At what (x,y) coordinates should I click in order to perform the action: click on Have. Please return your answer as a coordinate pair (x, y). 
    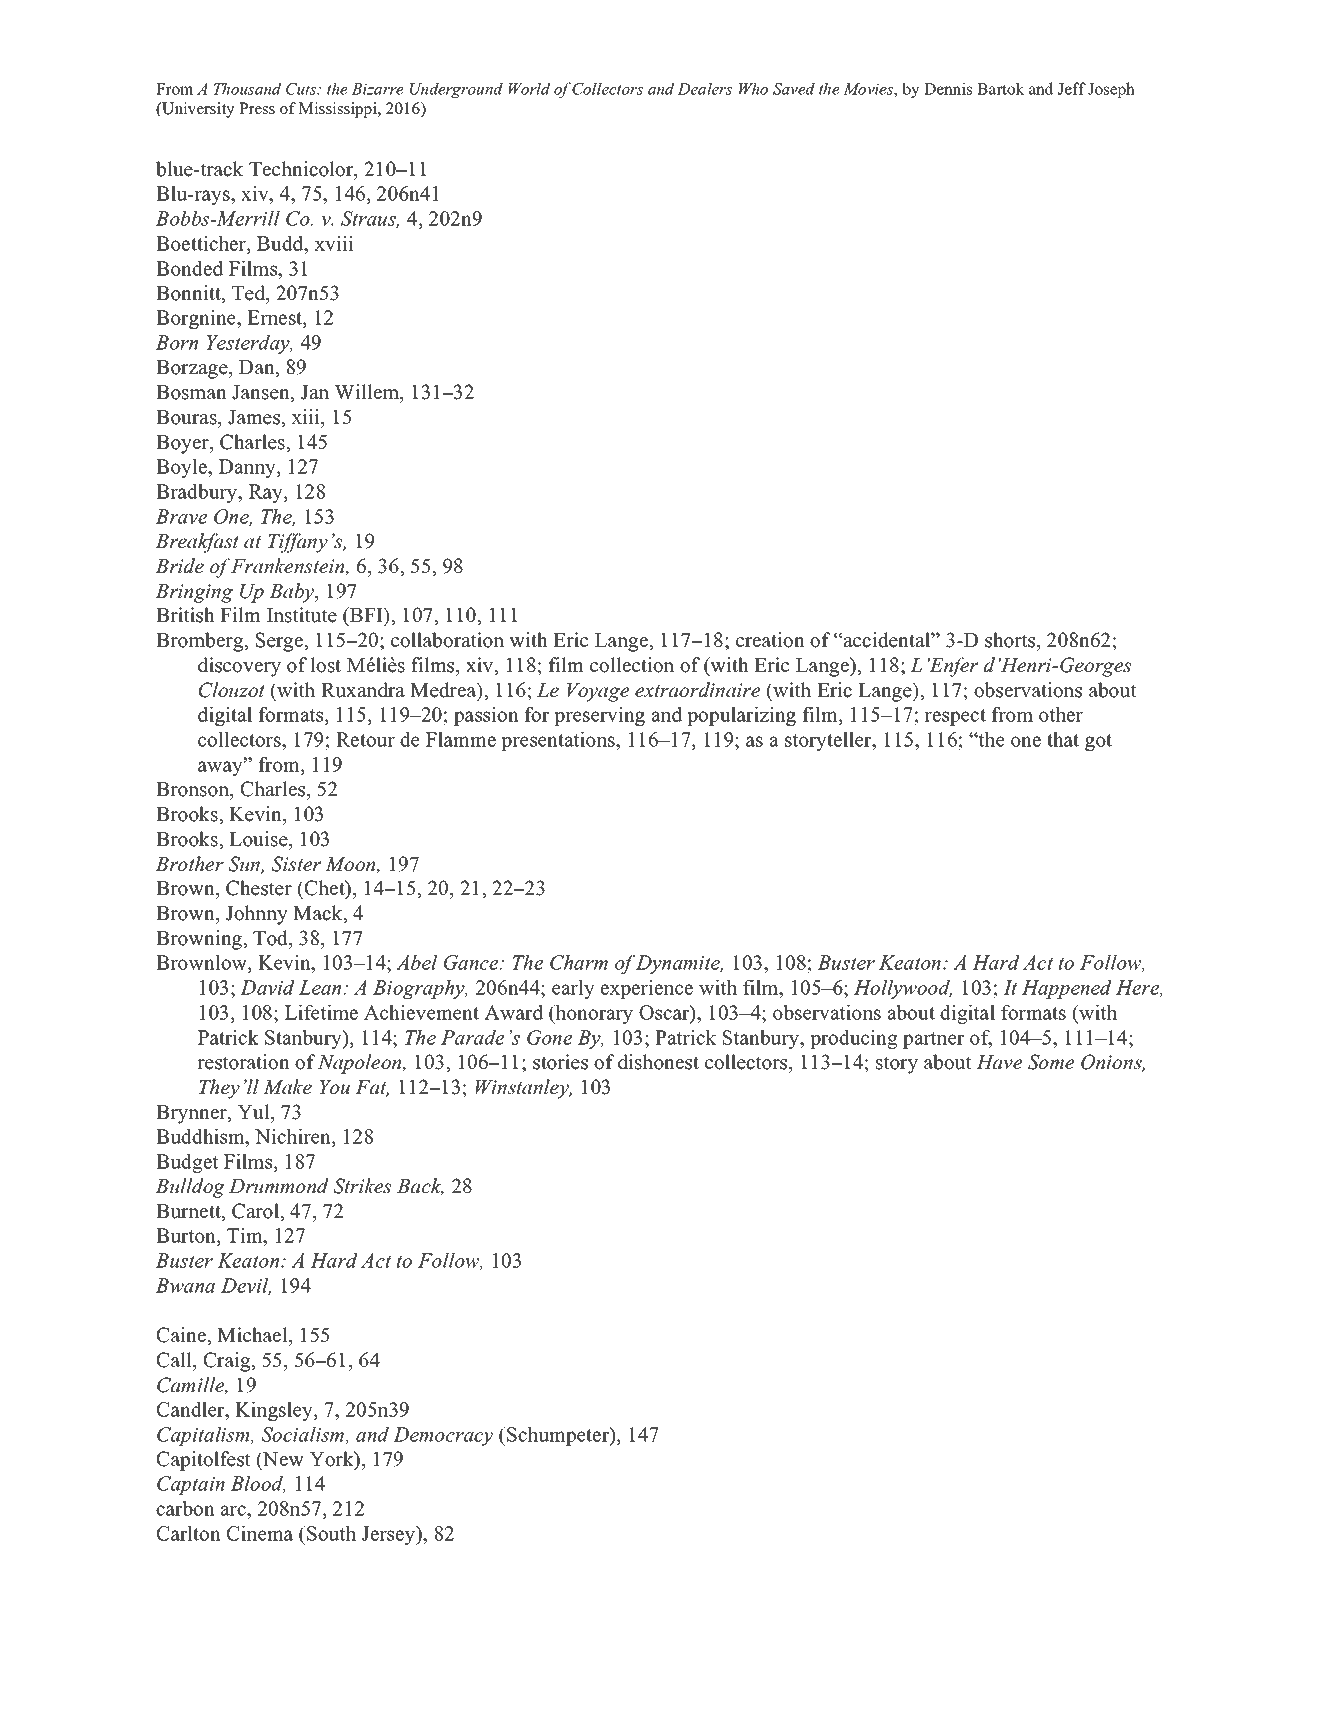
    Looking at the image, I should click on (999, 1062).
